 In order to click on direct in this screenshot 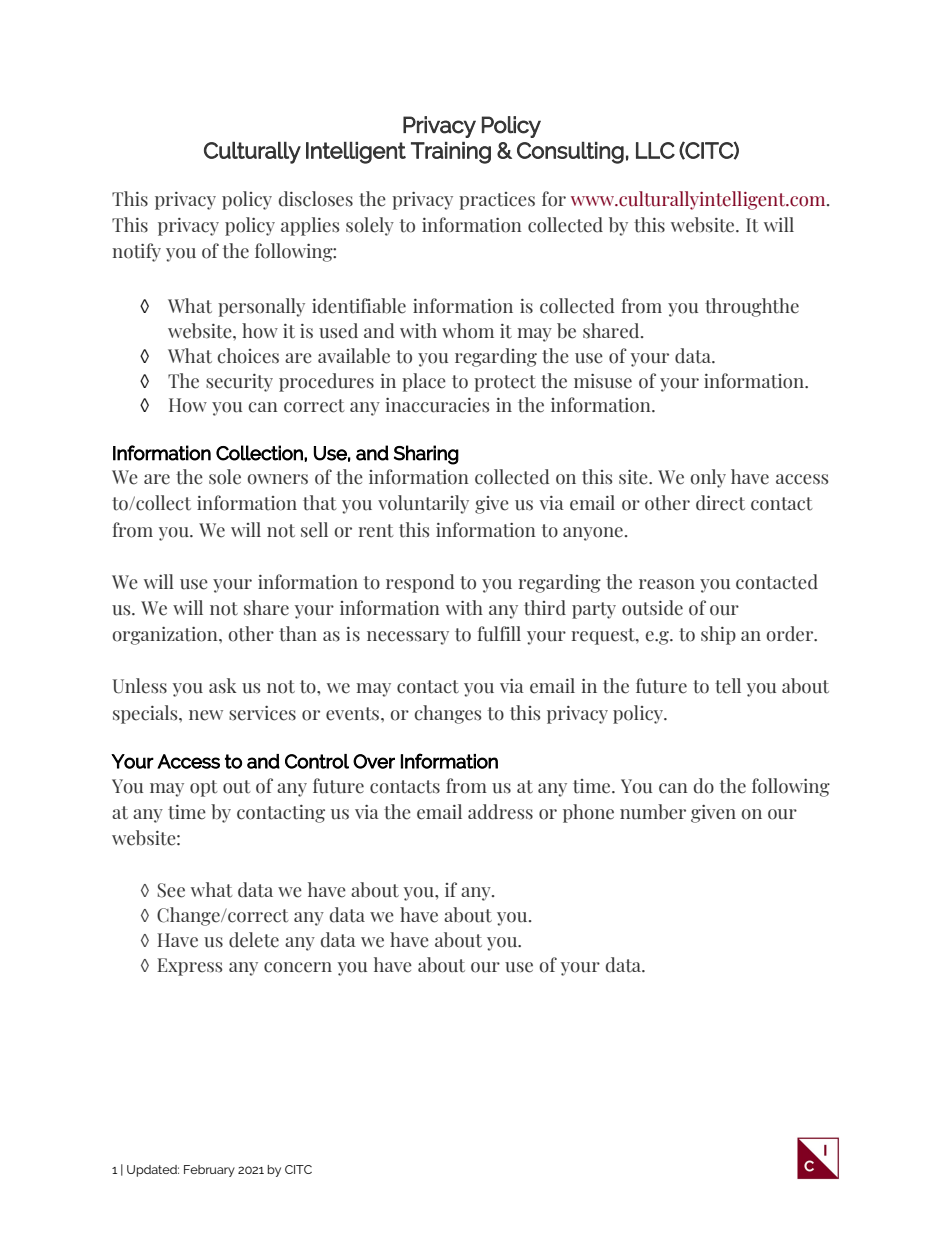, I will do `click(720, 503)`.
